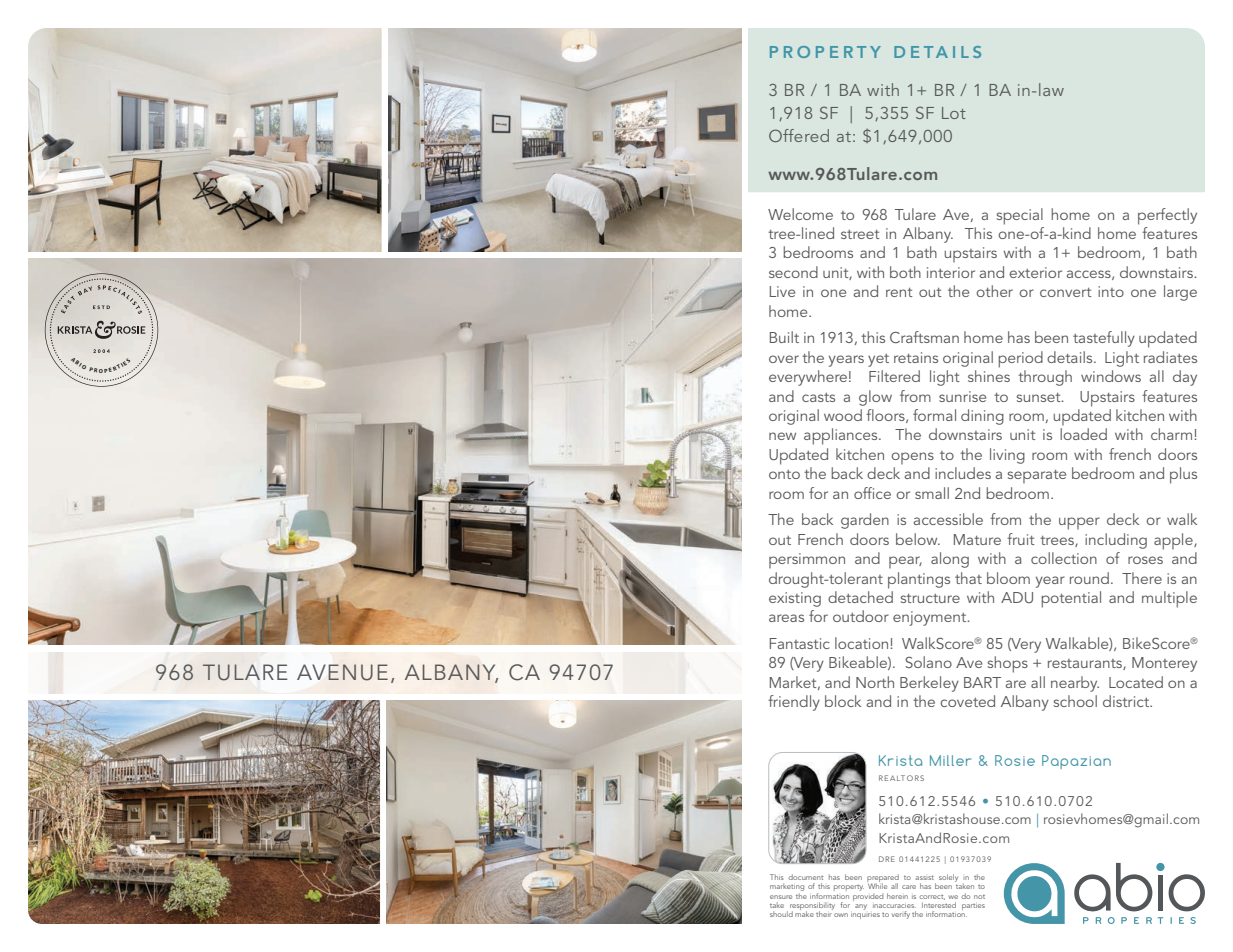 Image resolution: width=1233 pixels, height=952 pixels. What do you see at coordinates (805, 877) in the screenshot?
I see `document` at bounding box center [805, 877].
